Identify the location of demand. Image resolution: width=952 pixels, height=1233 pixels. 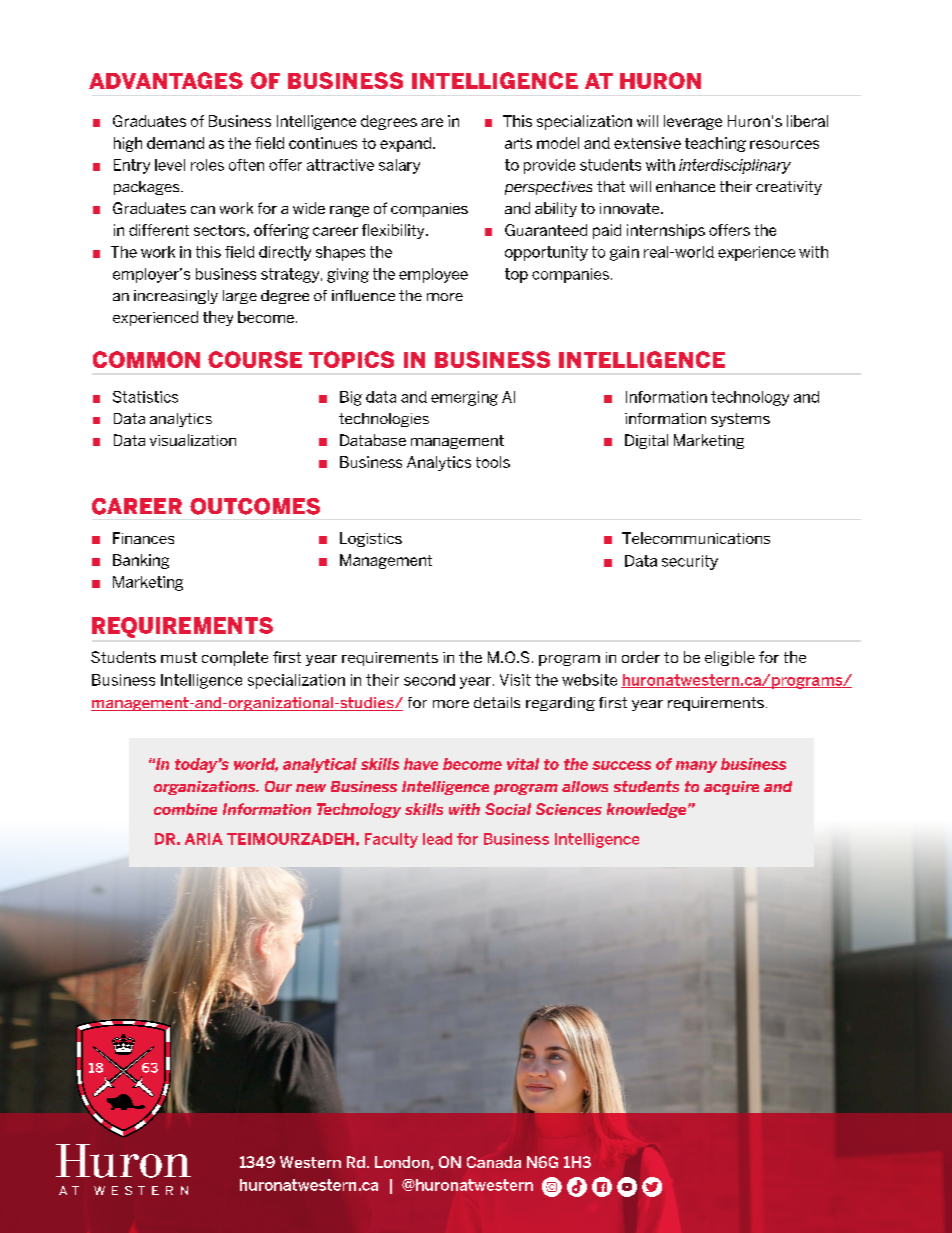
(175, 143).
